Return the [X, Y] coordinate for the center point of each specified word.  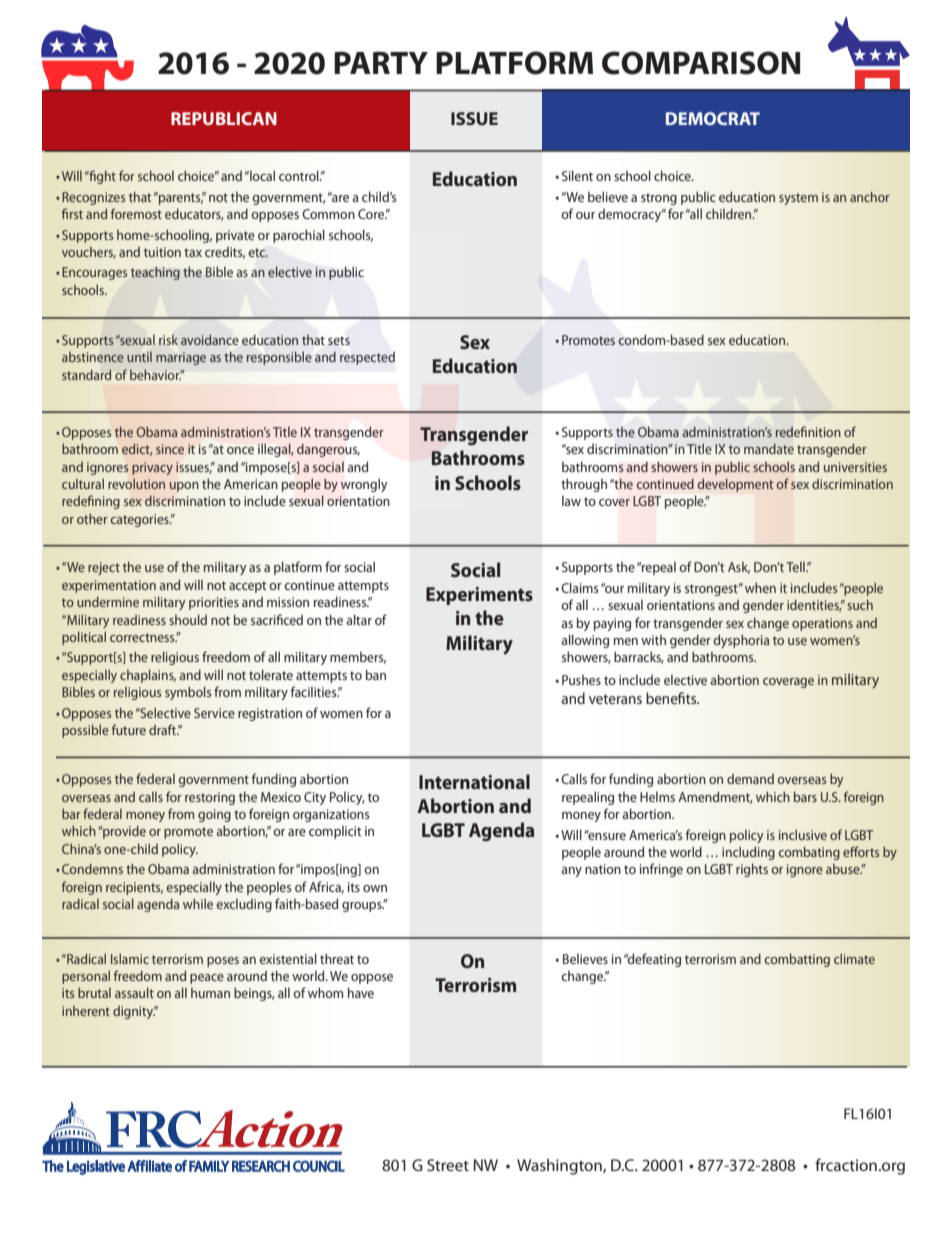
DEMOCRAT [713, 118]
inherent [86, 1011]
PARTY [381, 62]
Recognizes [93, 198]
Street [448, 1165]
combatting [797, 960]
